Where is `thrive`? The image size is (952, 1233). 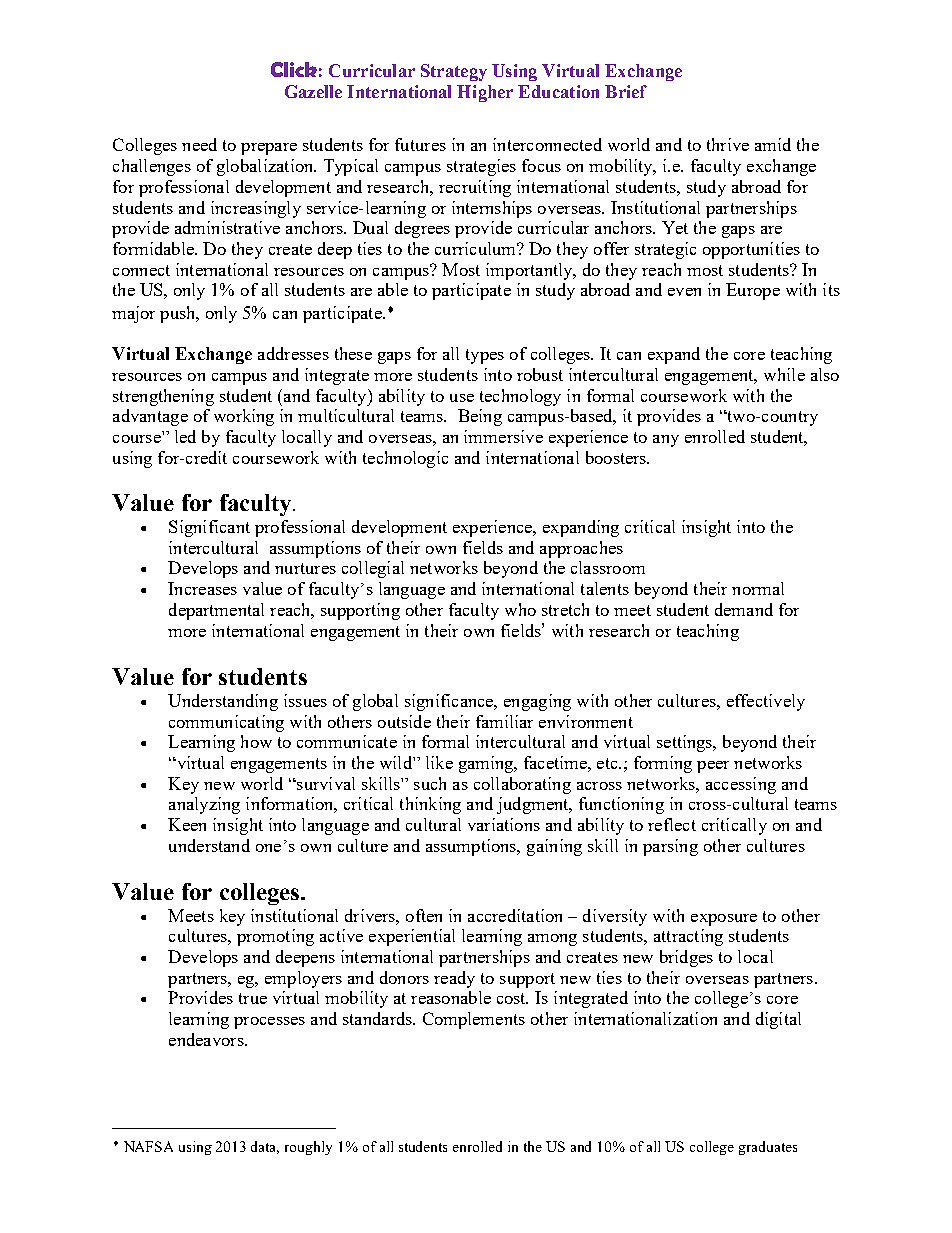 thrive is located at coordinates (728, 144).
